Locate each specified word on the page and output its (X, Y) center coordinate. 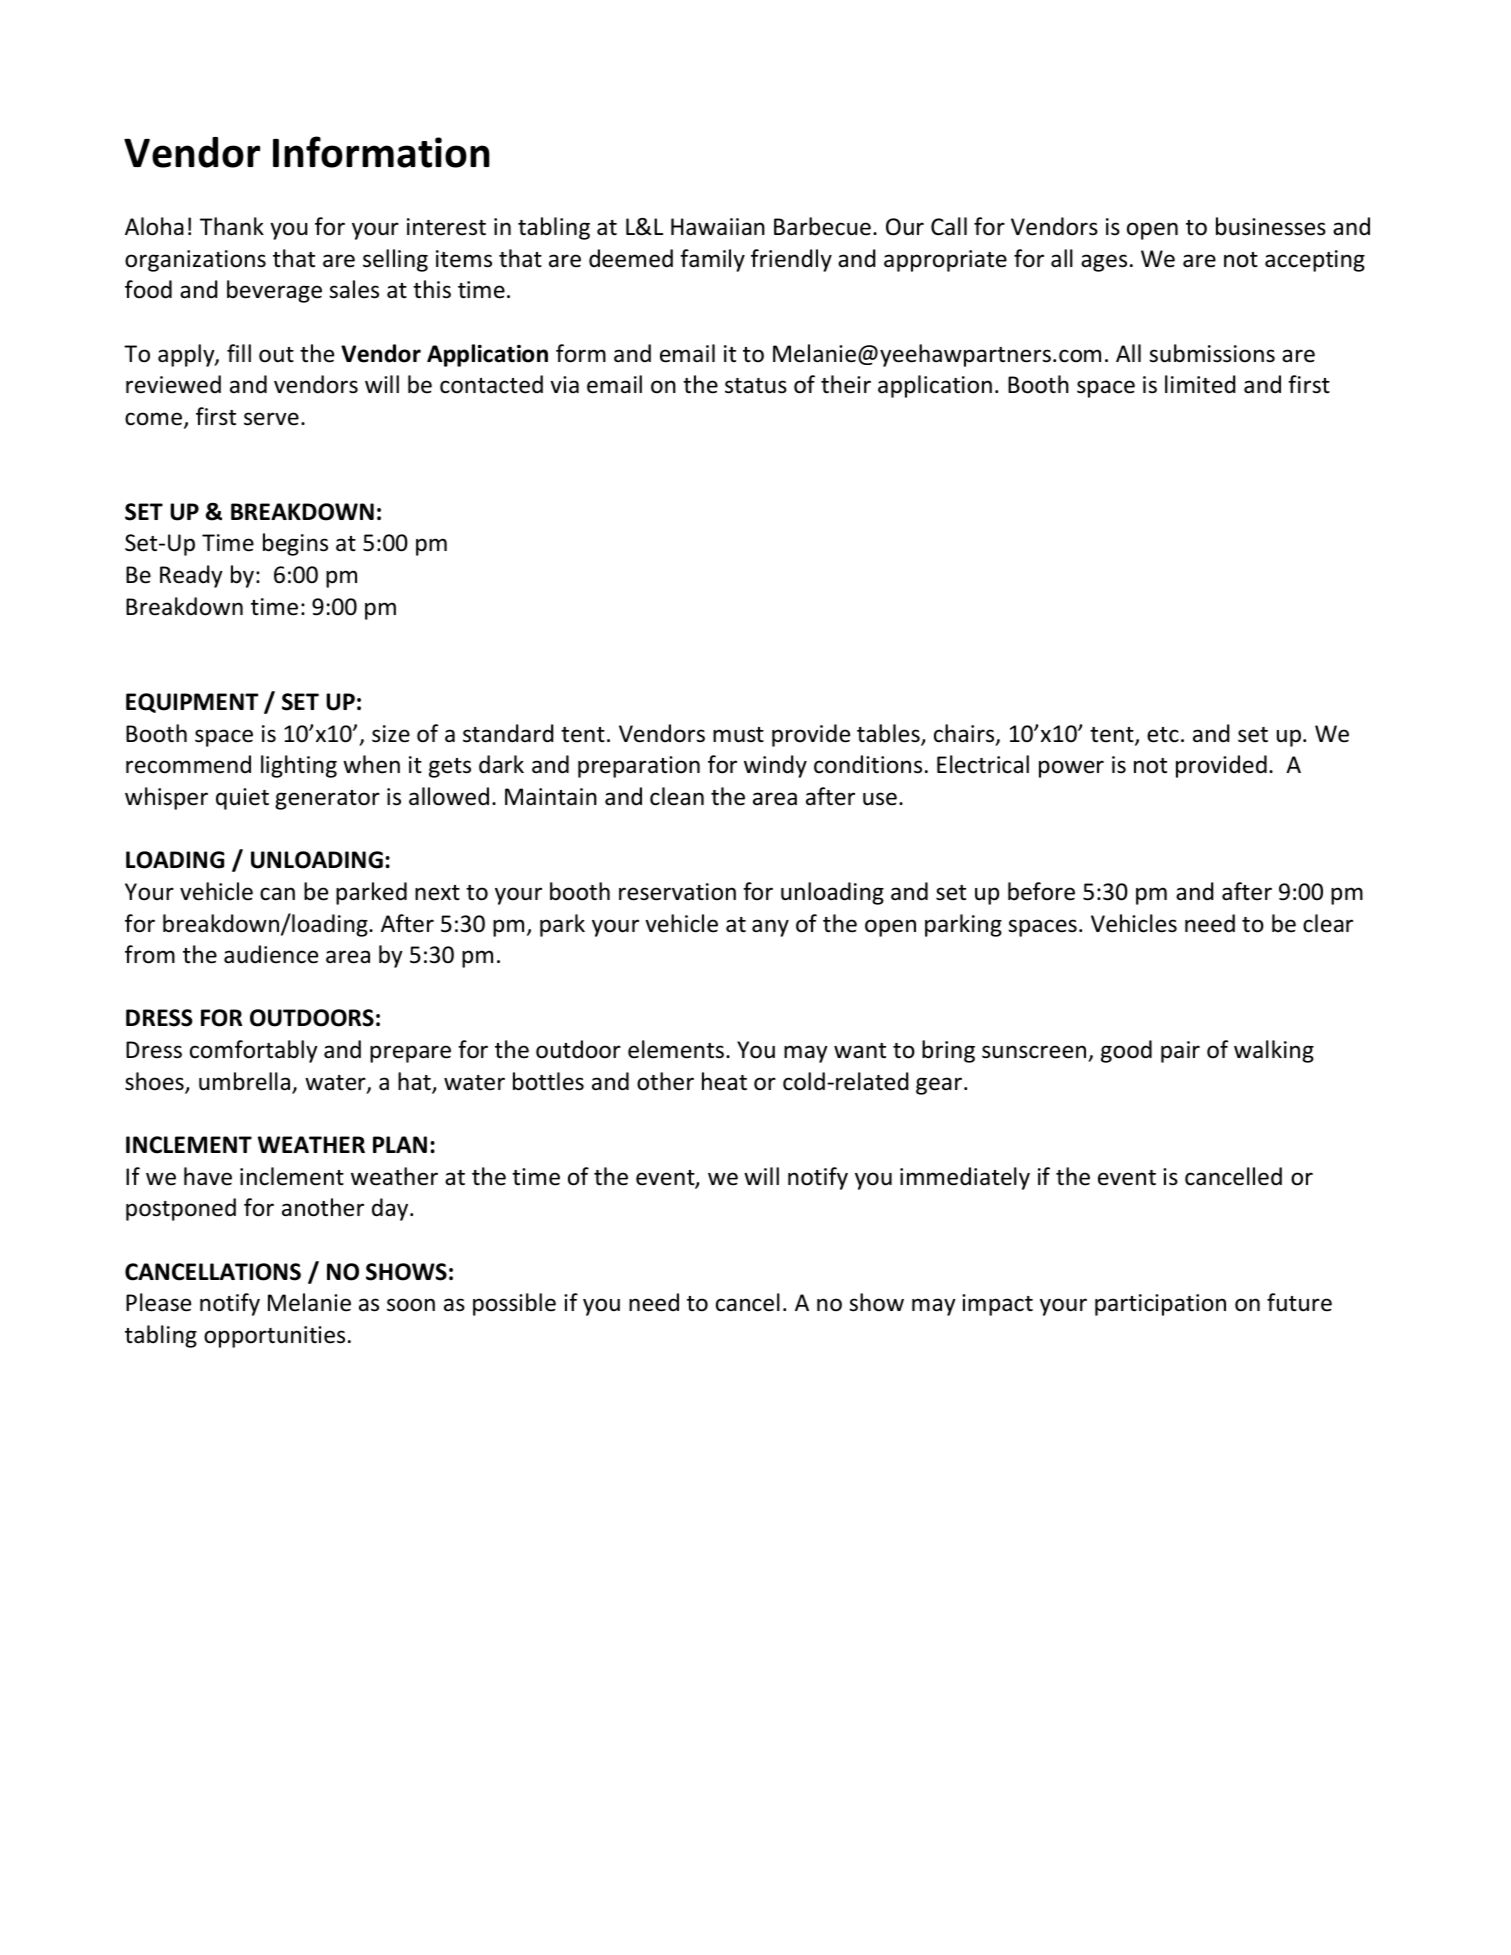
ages (1104, 263)
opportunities (274, 1337)
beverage (274, 291)
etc (1163, 735)
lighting (299, 766)
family (712, 260)
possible (514, 1304)
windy (775, 766)
